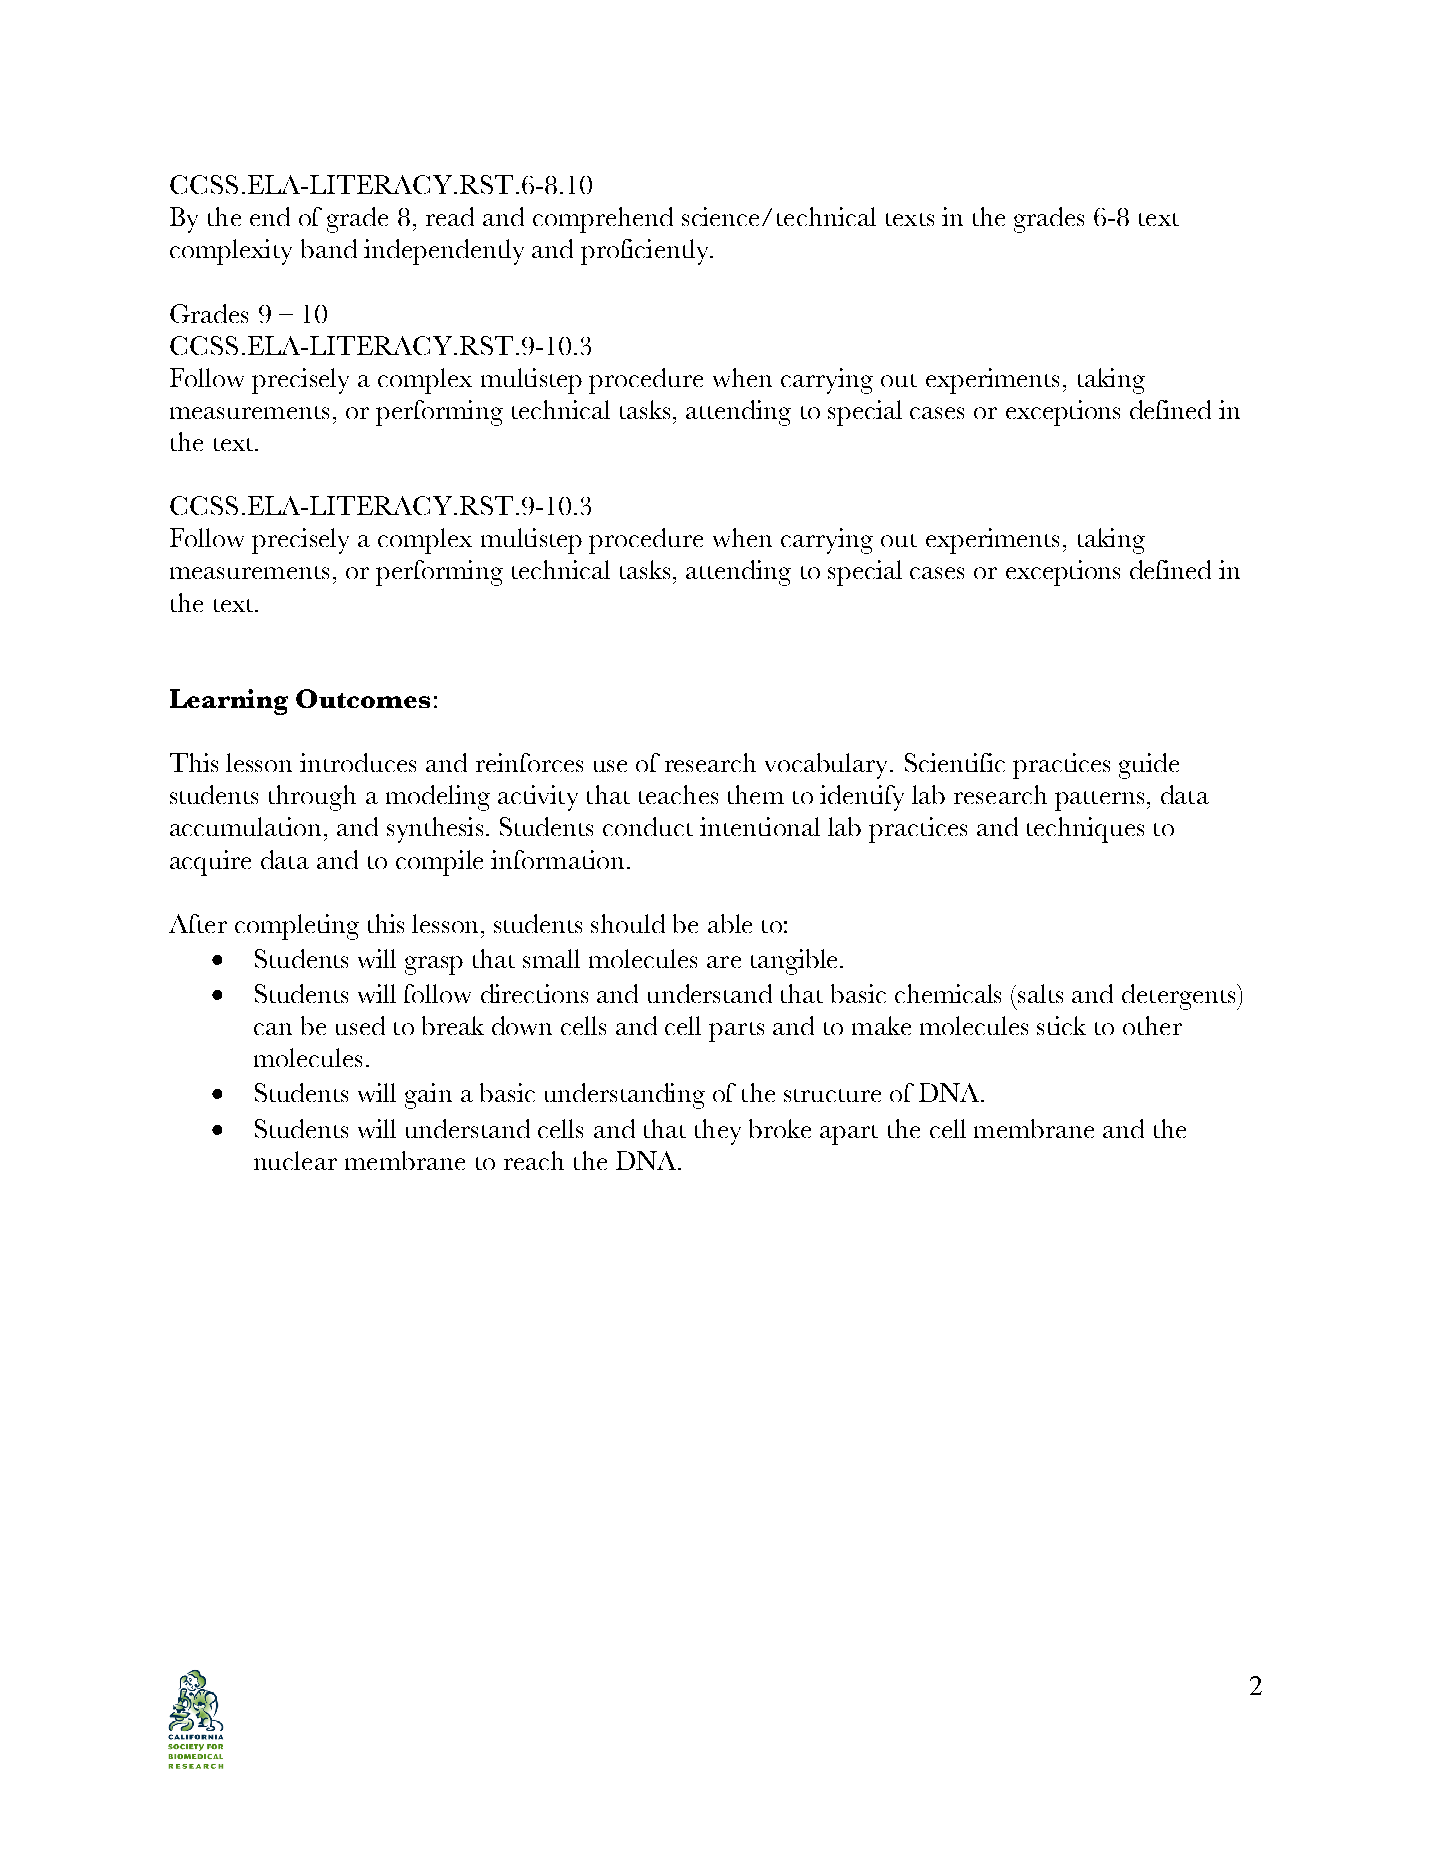  What do you see at coordinates (295, 1160) in the screenshot?
I see `nuclear` at bounding box center [295, 1160].
